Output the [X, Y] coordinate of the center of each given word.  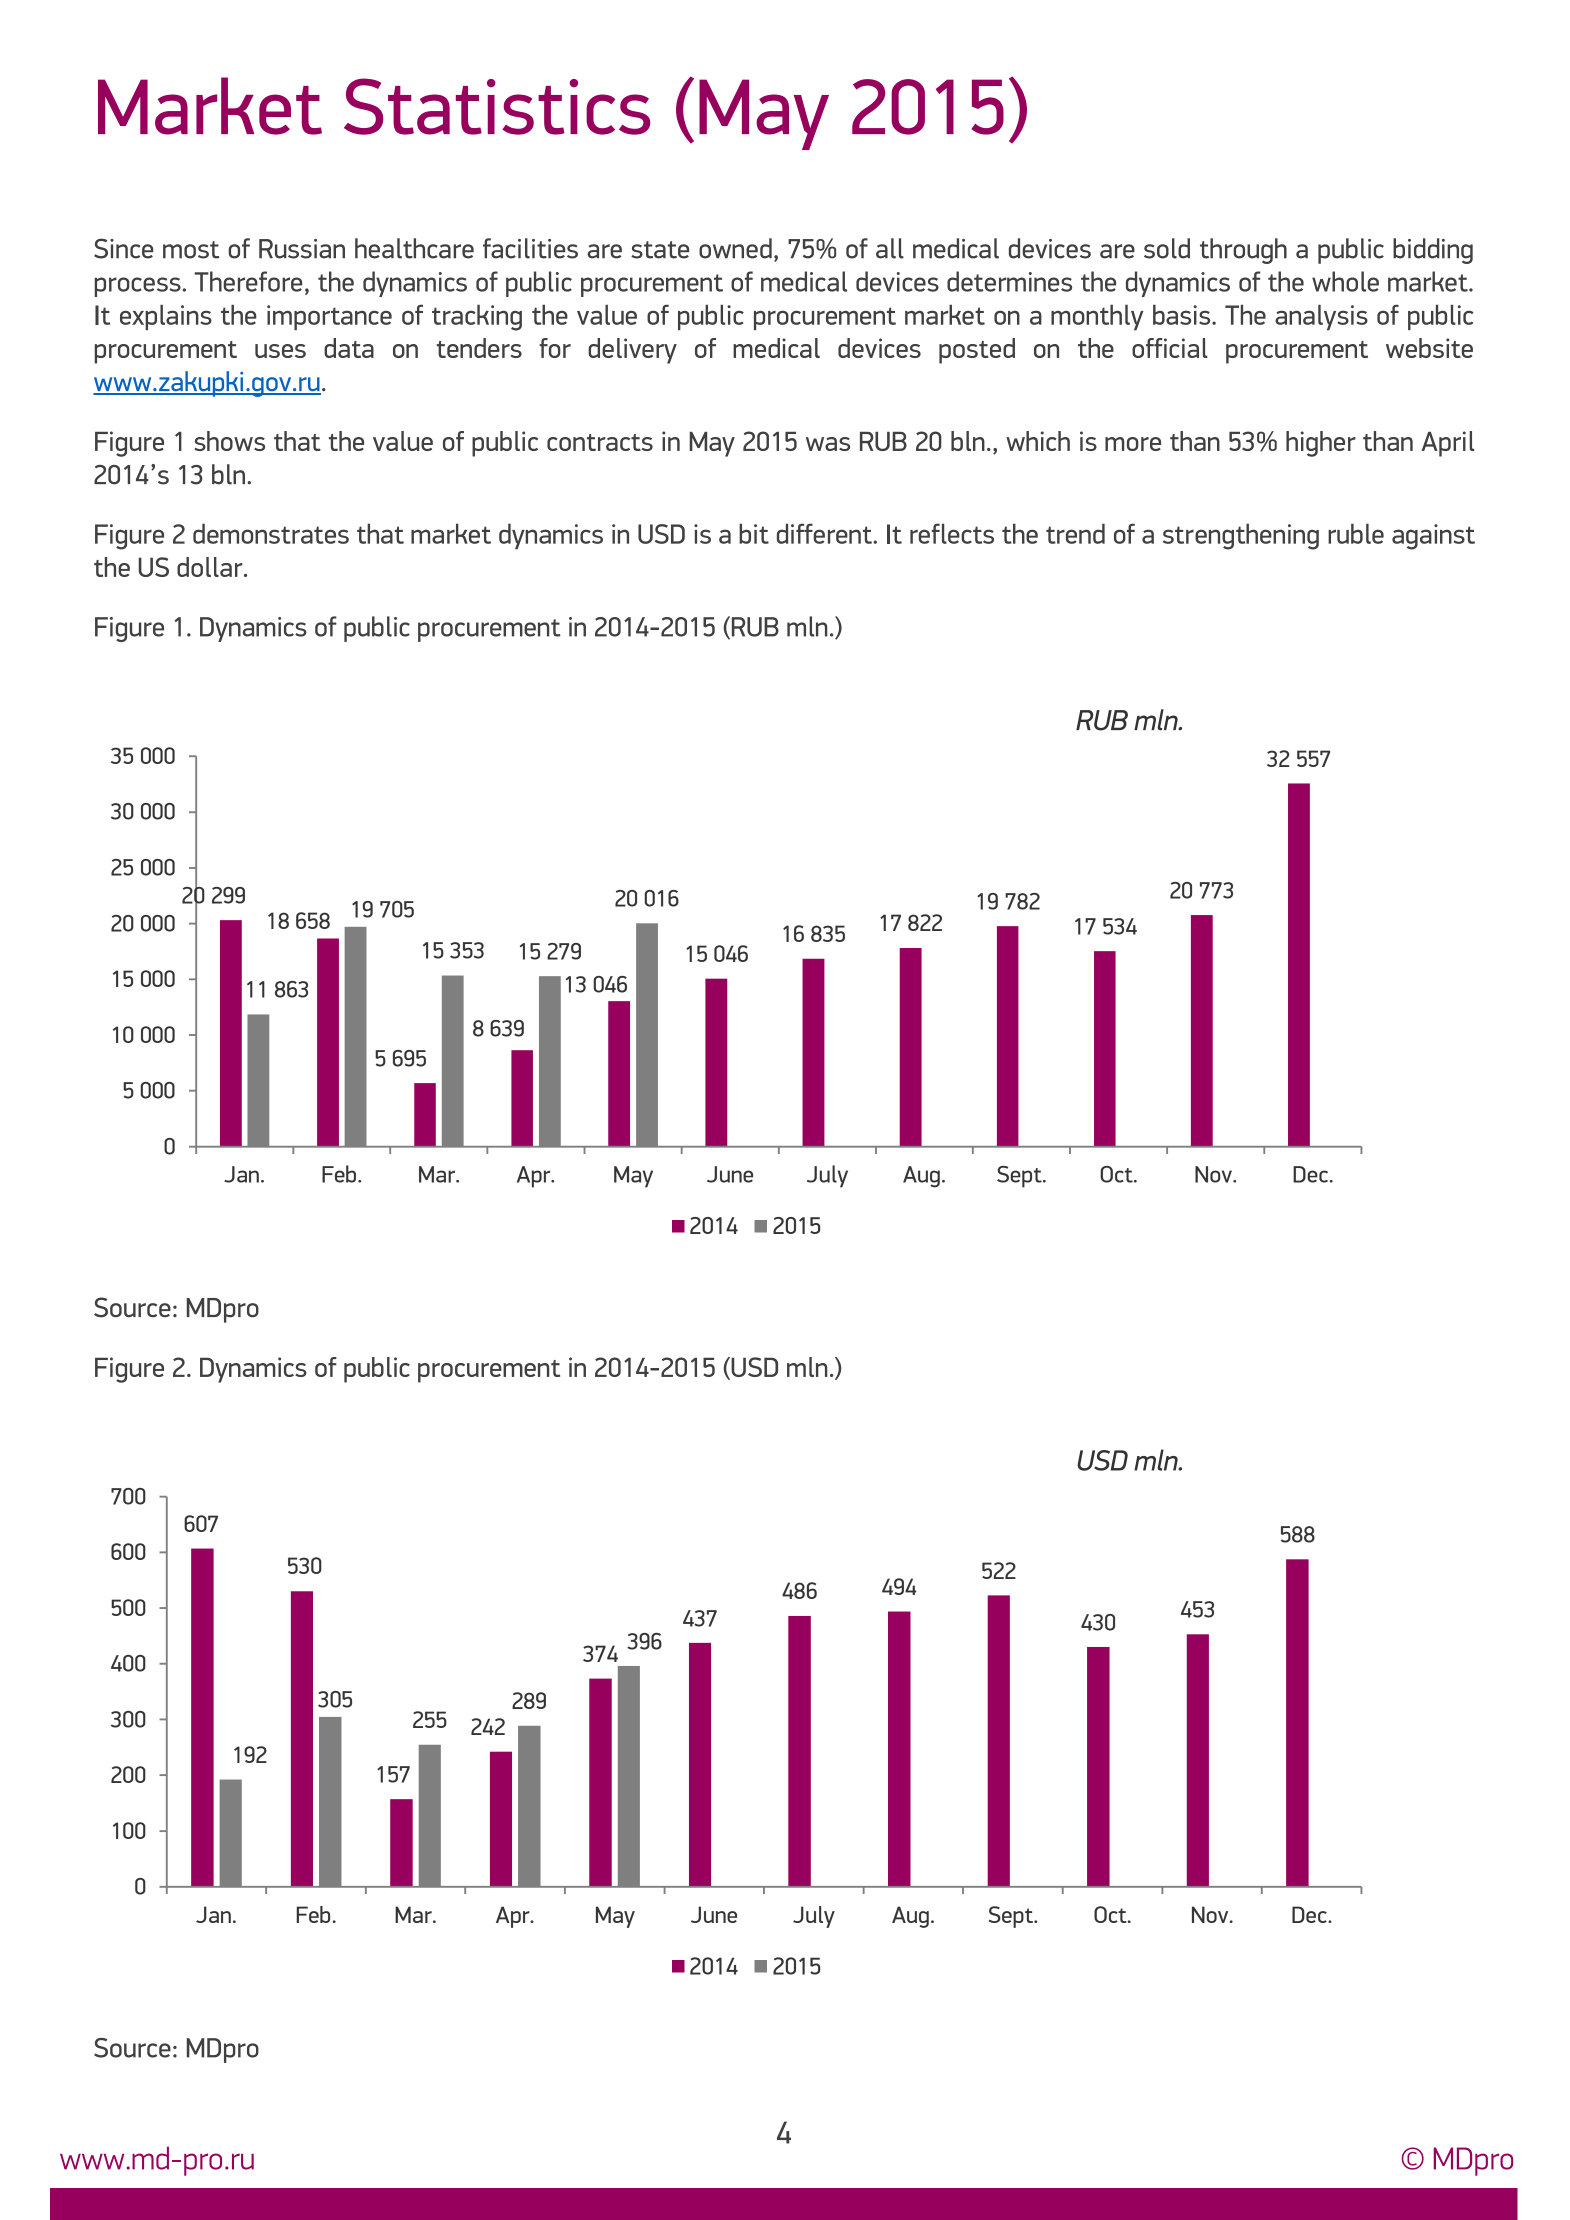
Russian [302, 249]
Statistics [497, 106]
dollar [211, 567]
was [828, 444]
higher [1321, 444]
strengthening [1241, 536]
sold [1167, 248]
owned [735, 248]
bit [754, 533]
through [1243, 251]
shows [229, 441]
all [890, 248]
